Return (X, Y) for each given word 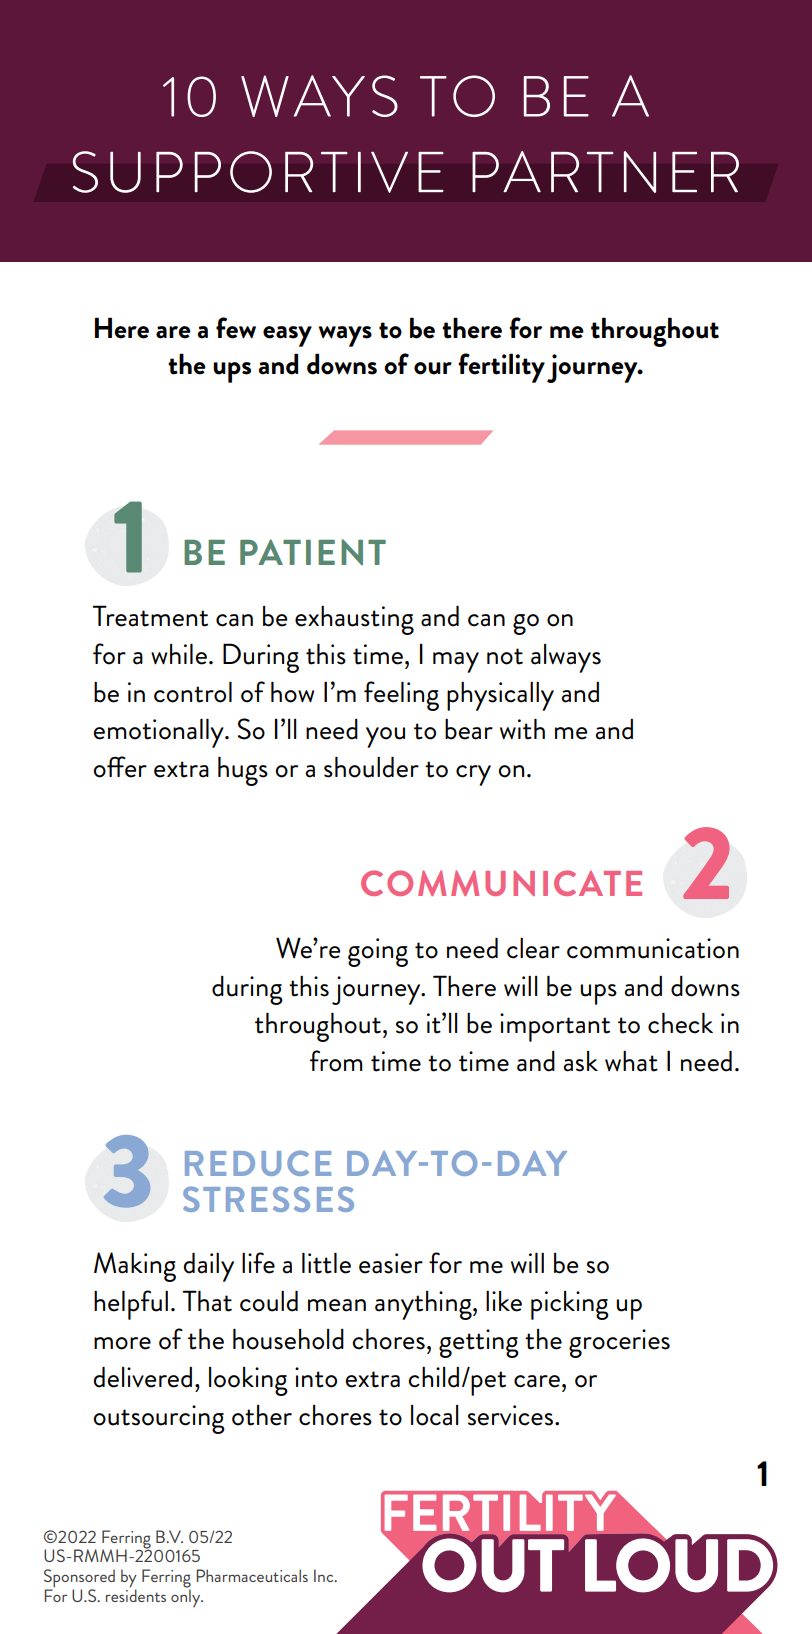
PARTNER (605, 172)
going (378, 952)
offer (120, 767)
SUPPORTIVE (258, 172)
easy (287, 336)
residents (136, 1594)
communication (653, 948)
